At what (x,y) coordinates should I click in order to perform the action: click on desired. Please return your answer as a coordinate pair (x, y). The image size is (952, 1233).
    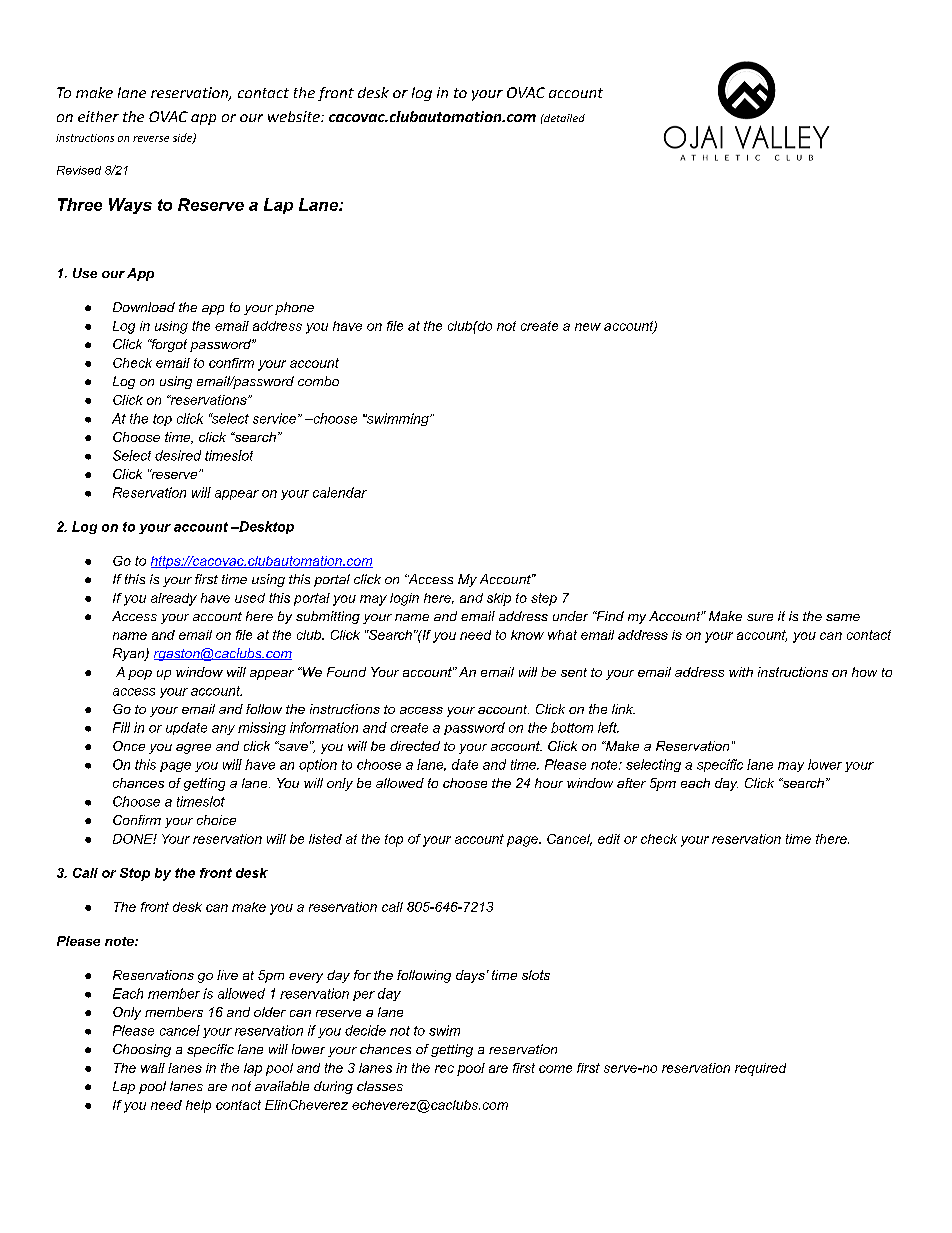
    Looking at the image, I should click on (178, 455).
